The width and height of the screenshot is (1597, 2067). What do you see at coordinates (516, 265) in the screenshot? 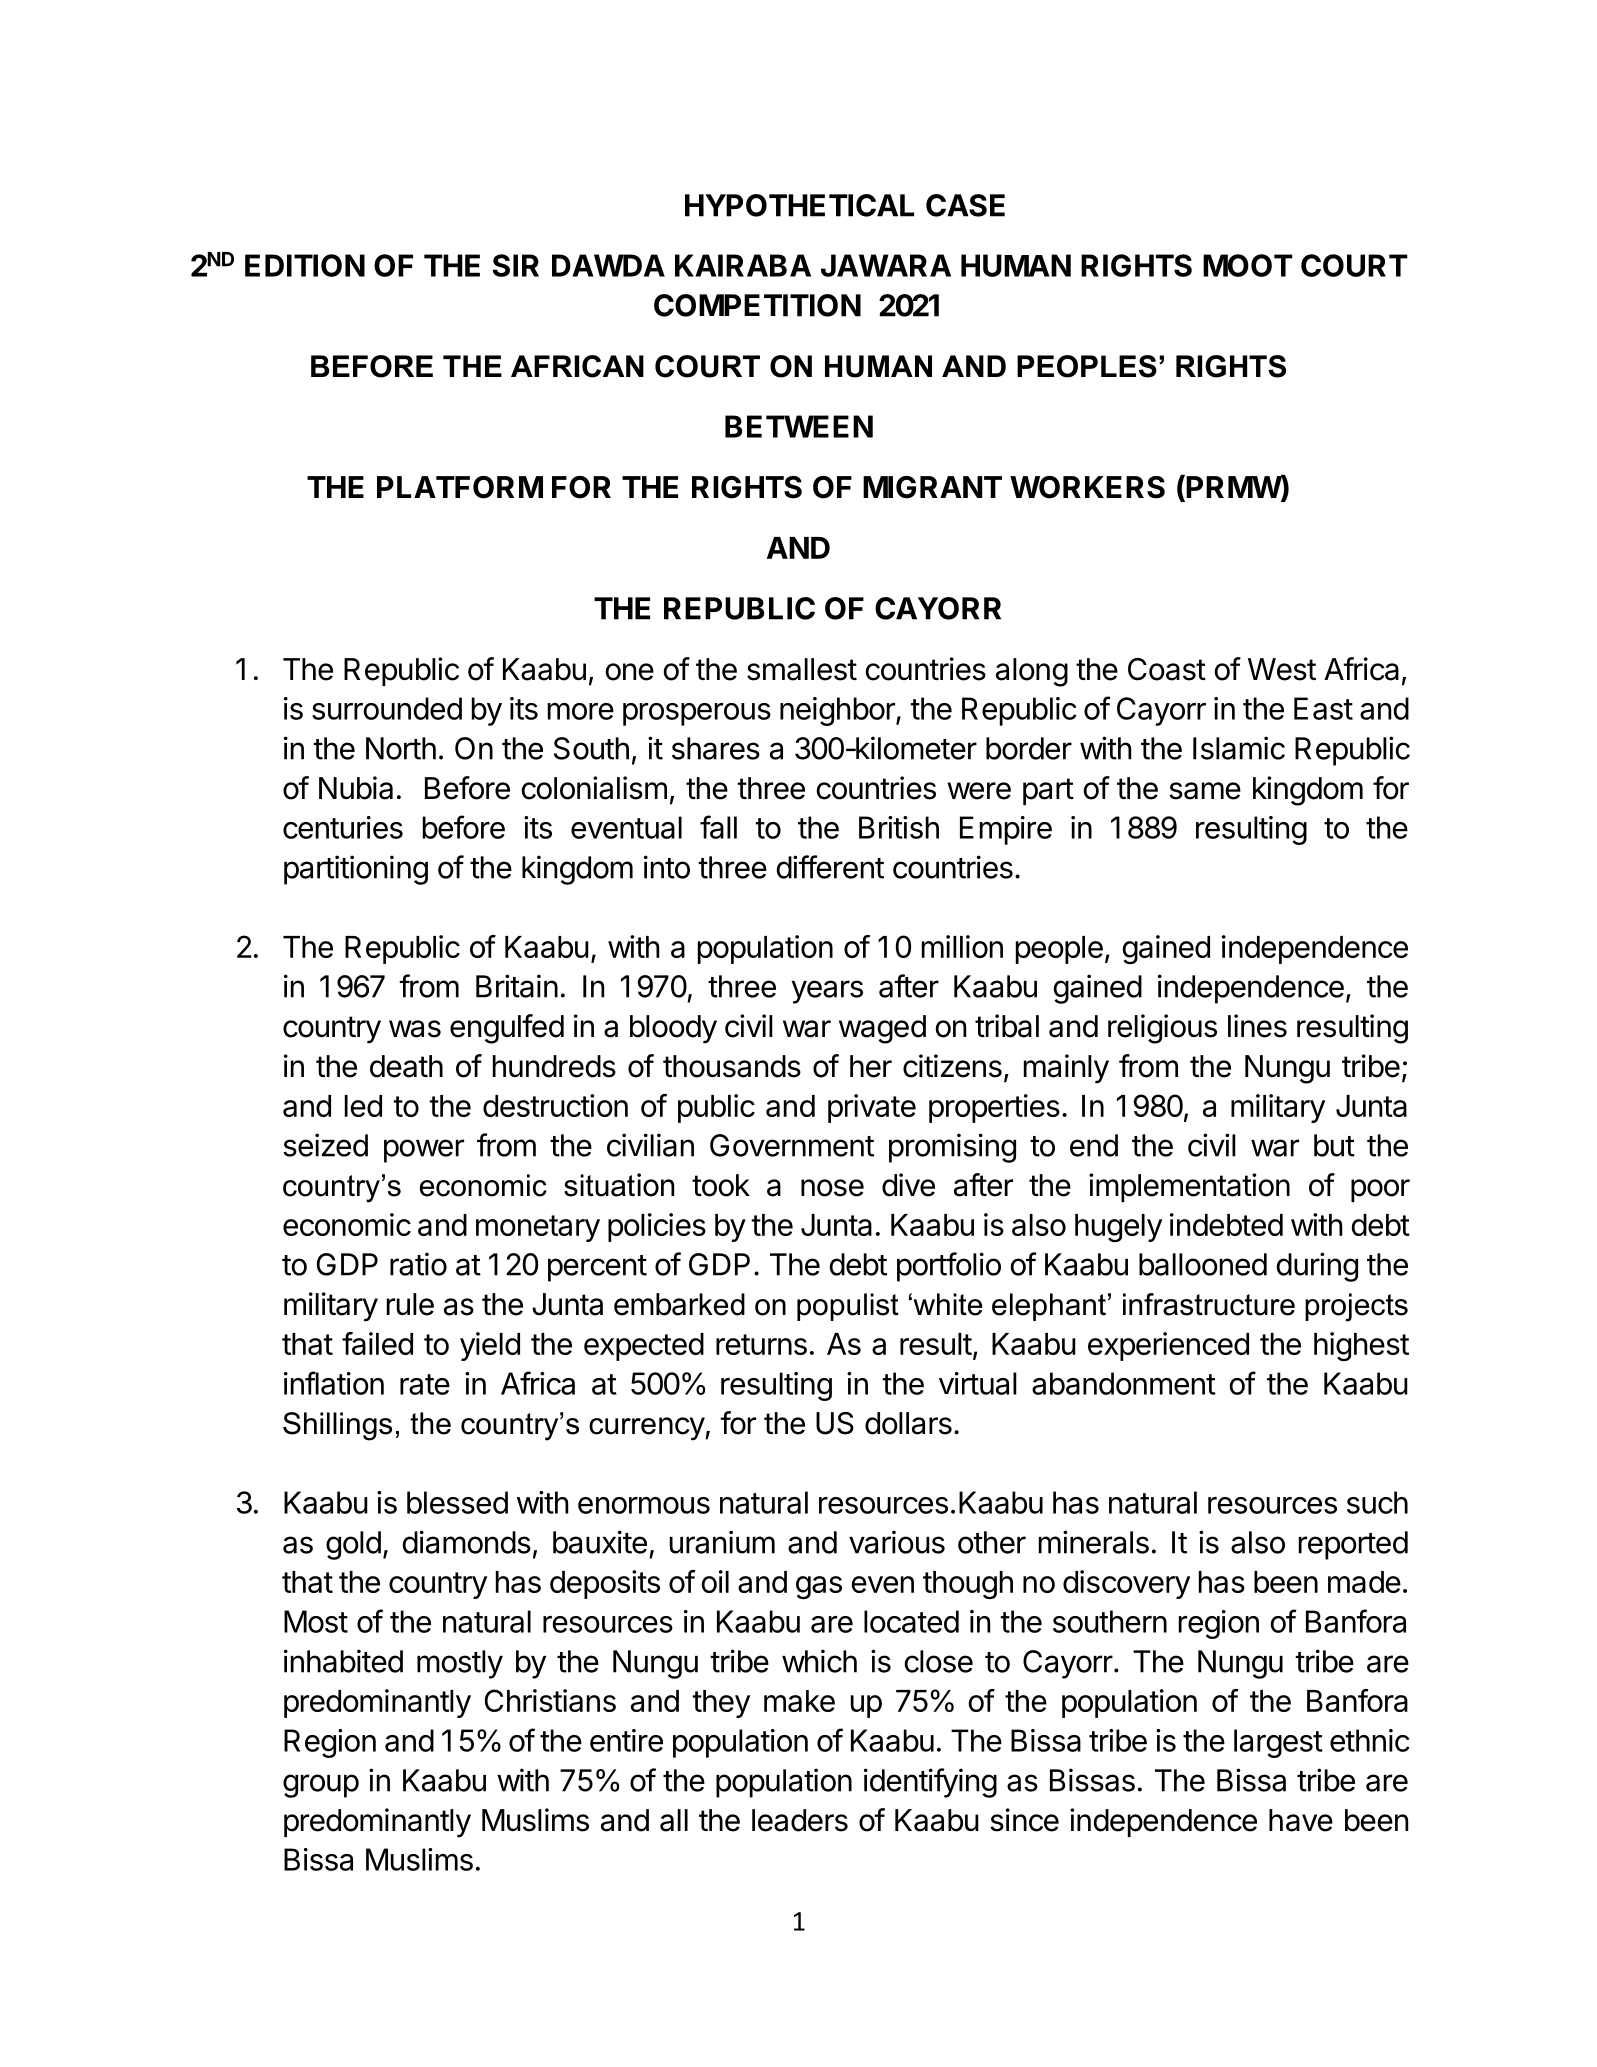
I see `SIR` at bounding box center [516, 265].
